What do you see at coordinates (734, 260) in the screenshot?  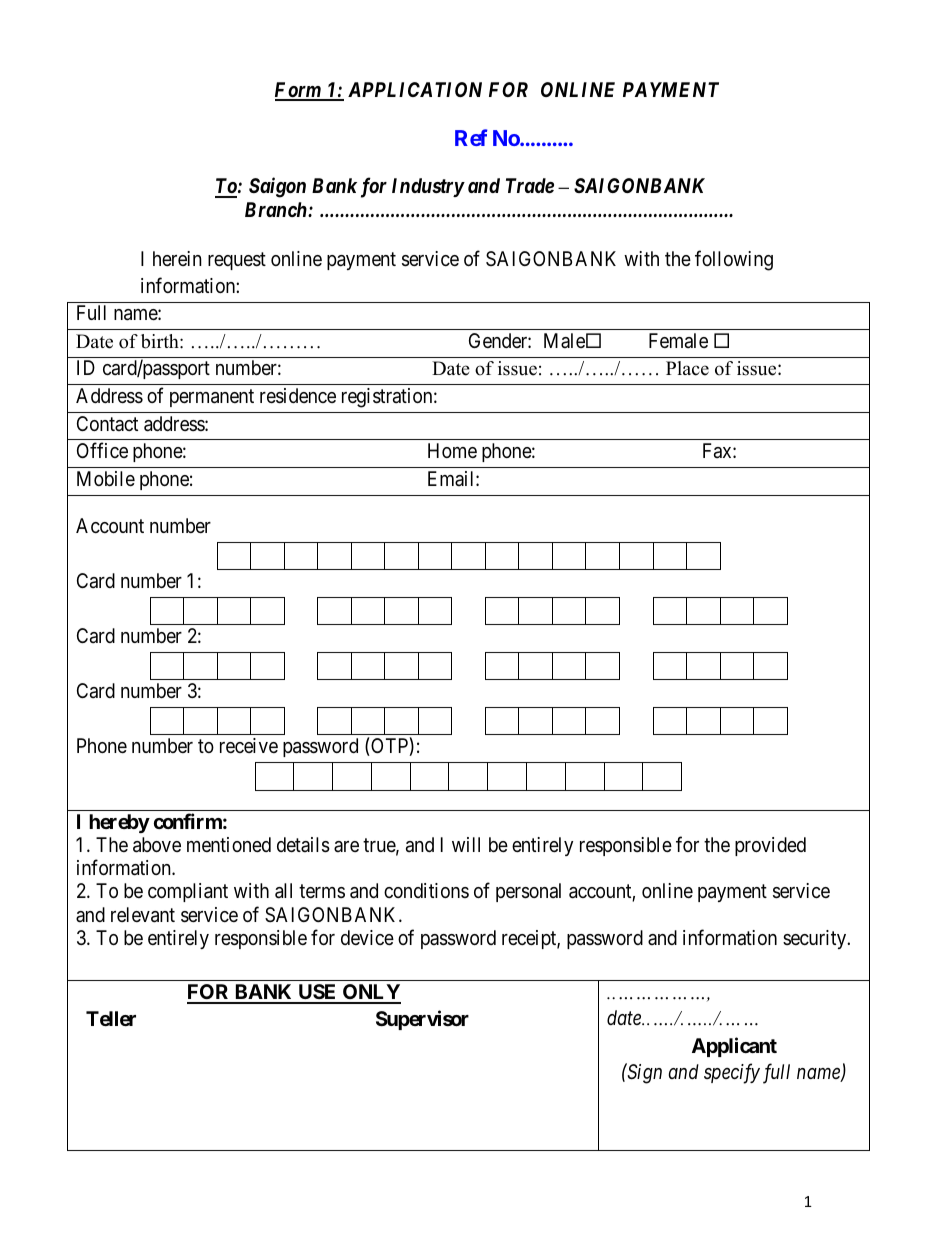 I see `following` at bounding box center [734, 260].
